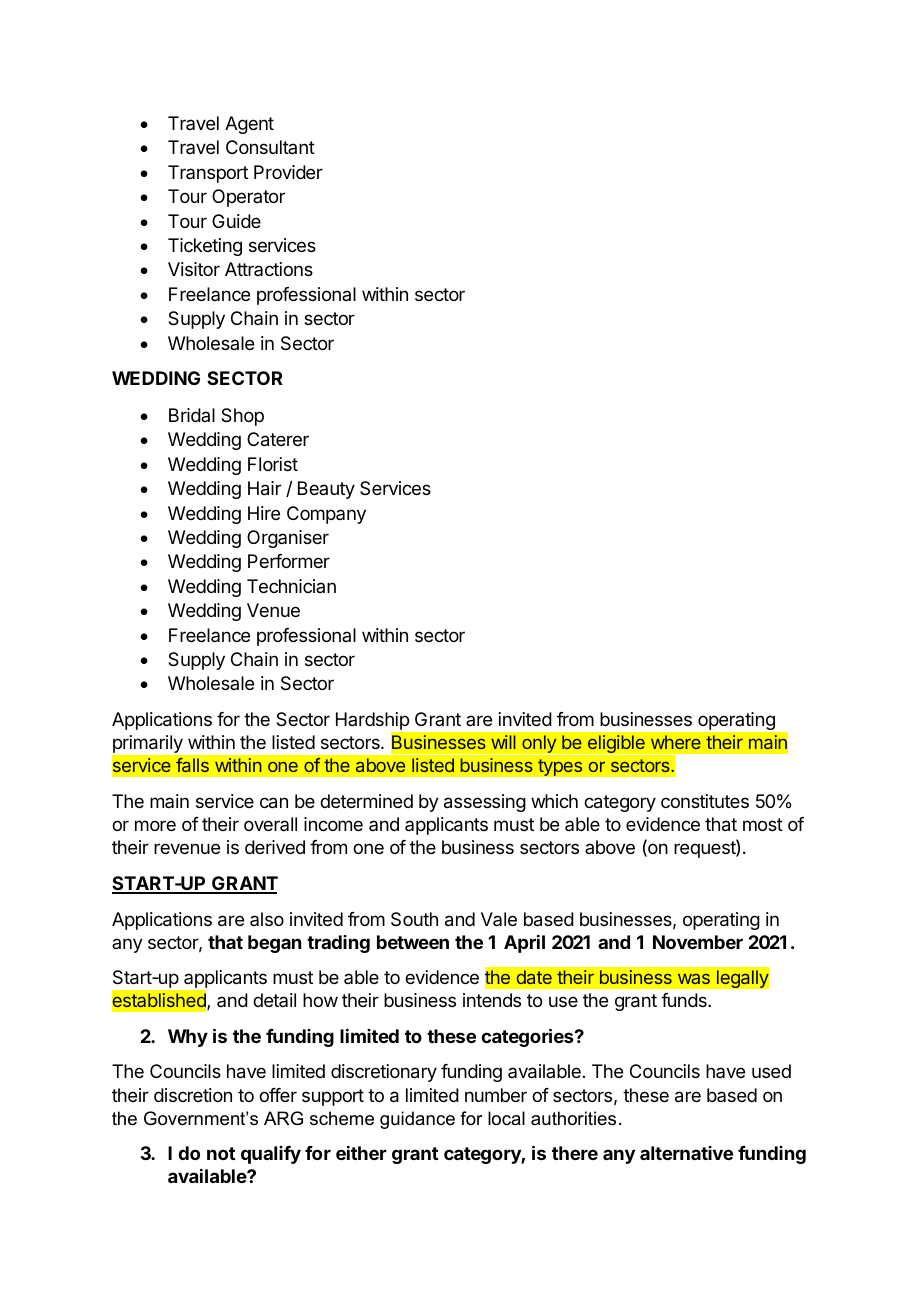  I want to click on Shop, so click(242, 417).
